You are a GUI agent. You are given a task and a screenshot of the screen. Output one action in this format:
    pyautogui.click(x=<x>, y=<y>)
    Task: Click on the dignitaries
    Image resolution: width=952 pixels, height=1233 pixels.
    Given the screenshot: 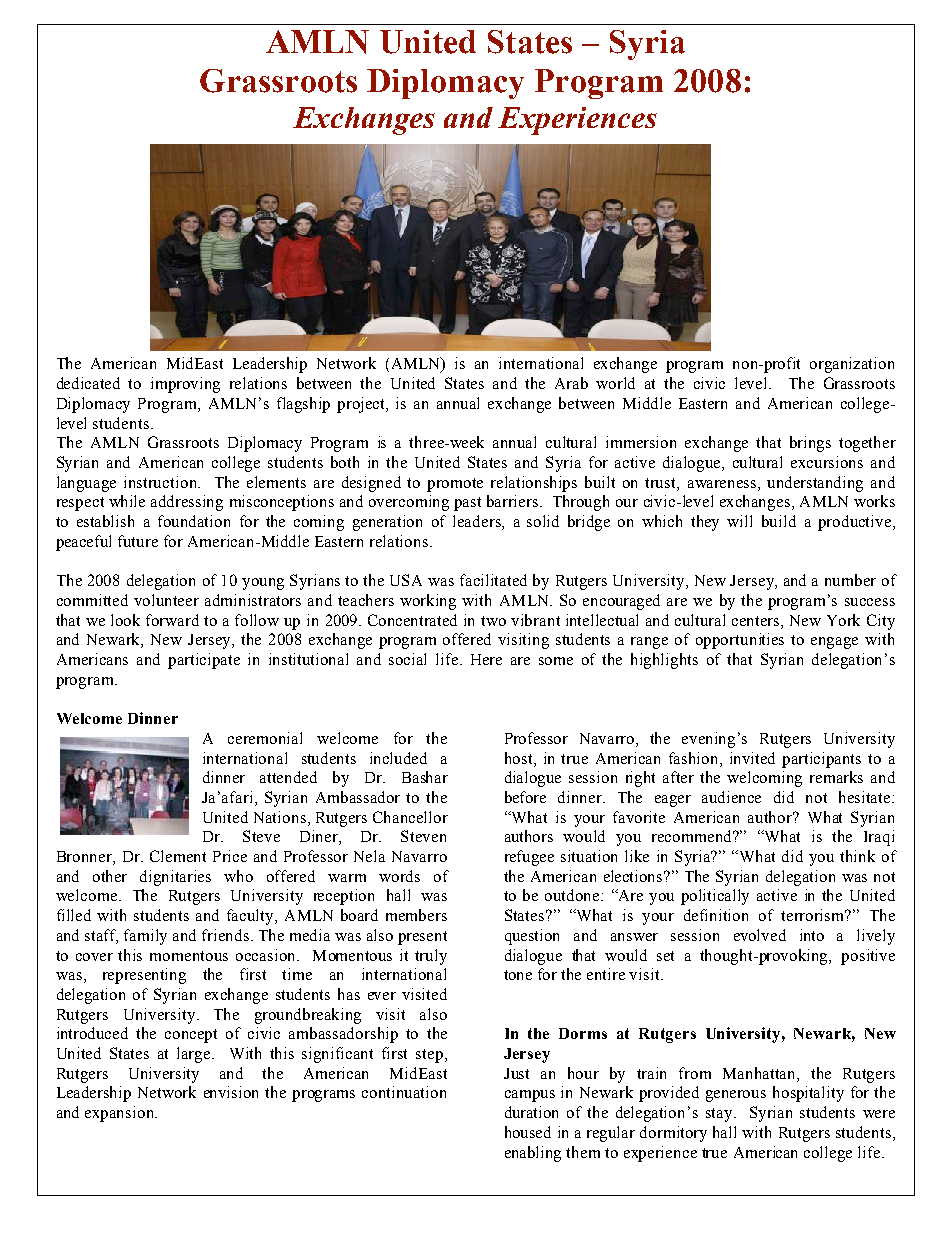 What is the action you would take?
    pyautogui.click(x=175, y=878)
